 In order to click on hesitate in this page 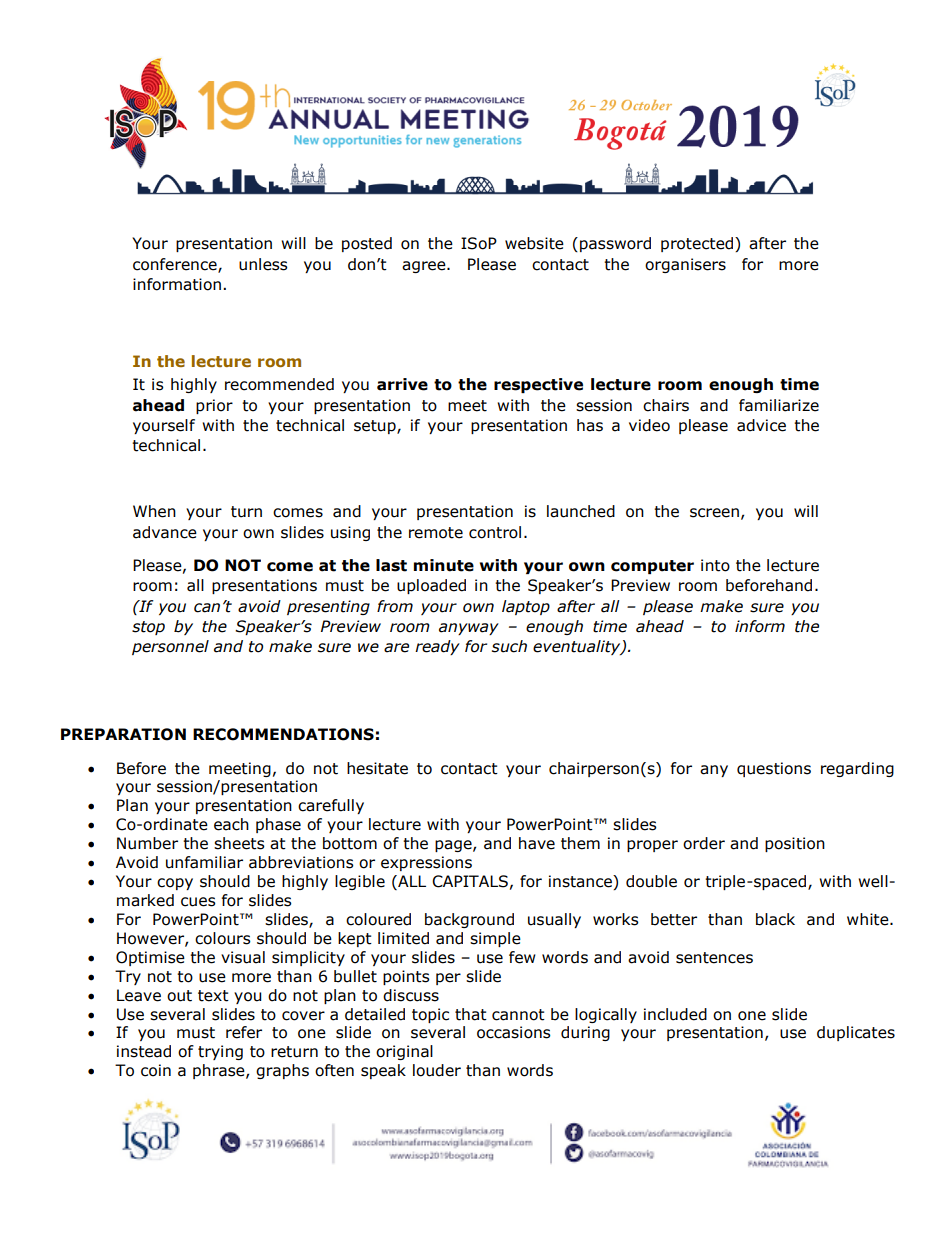, I will do `click(377, 768)`.
